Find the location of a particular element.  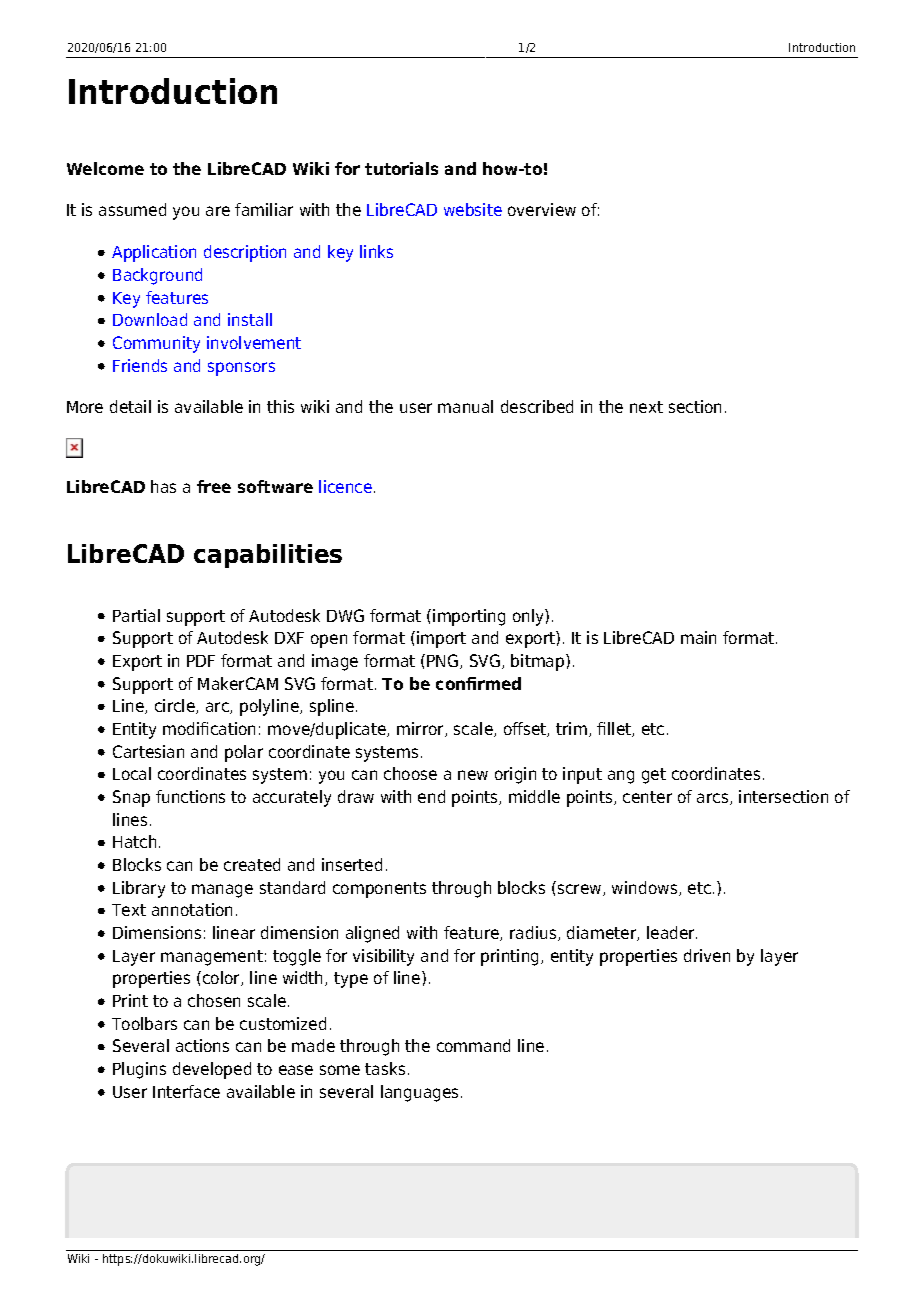

main is located at coordinates (698, 637).
